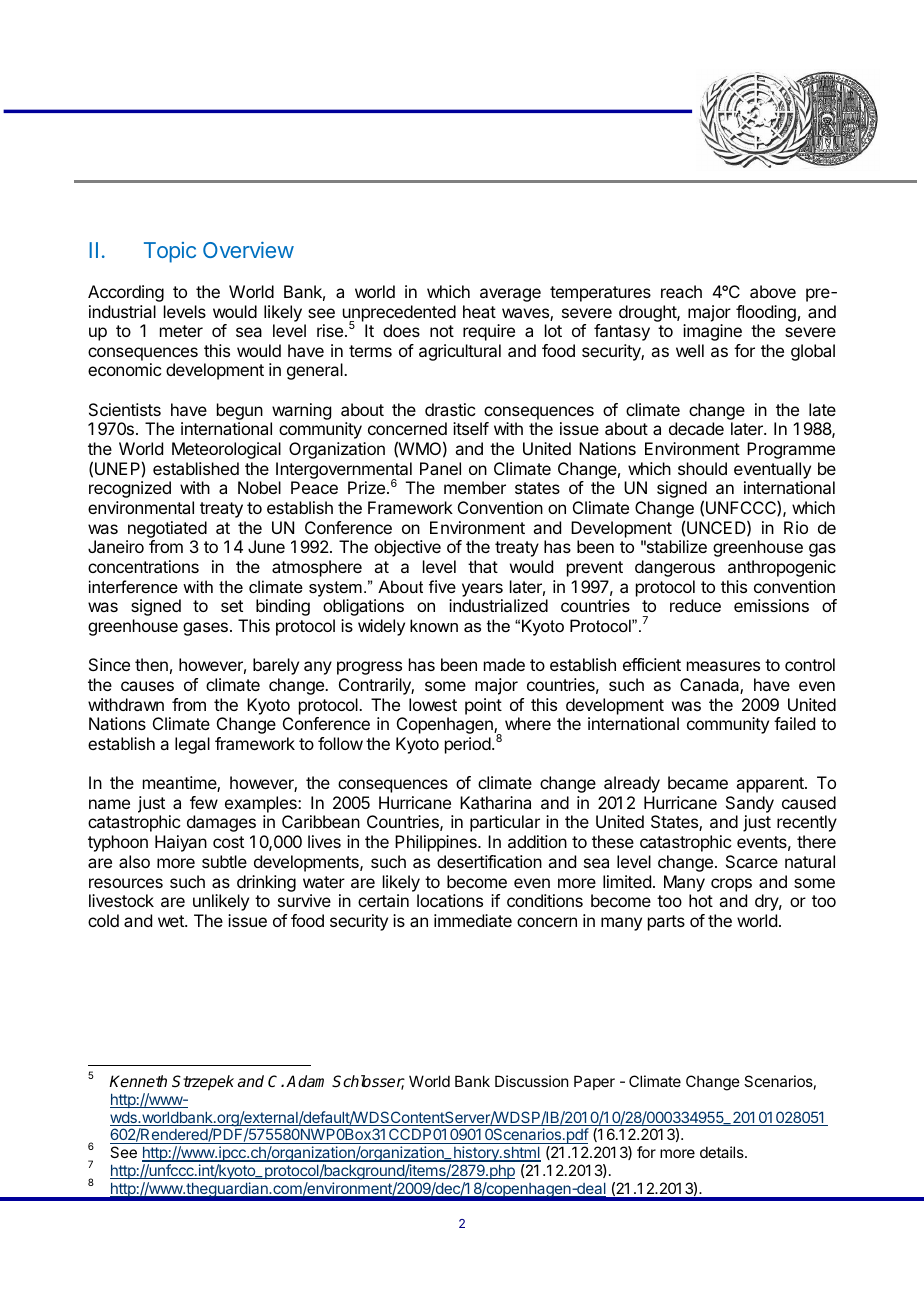  What do you see at coordinates (170, 252) in the document?
I see `Topic` at bounding box center [170, 252].
